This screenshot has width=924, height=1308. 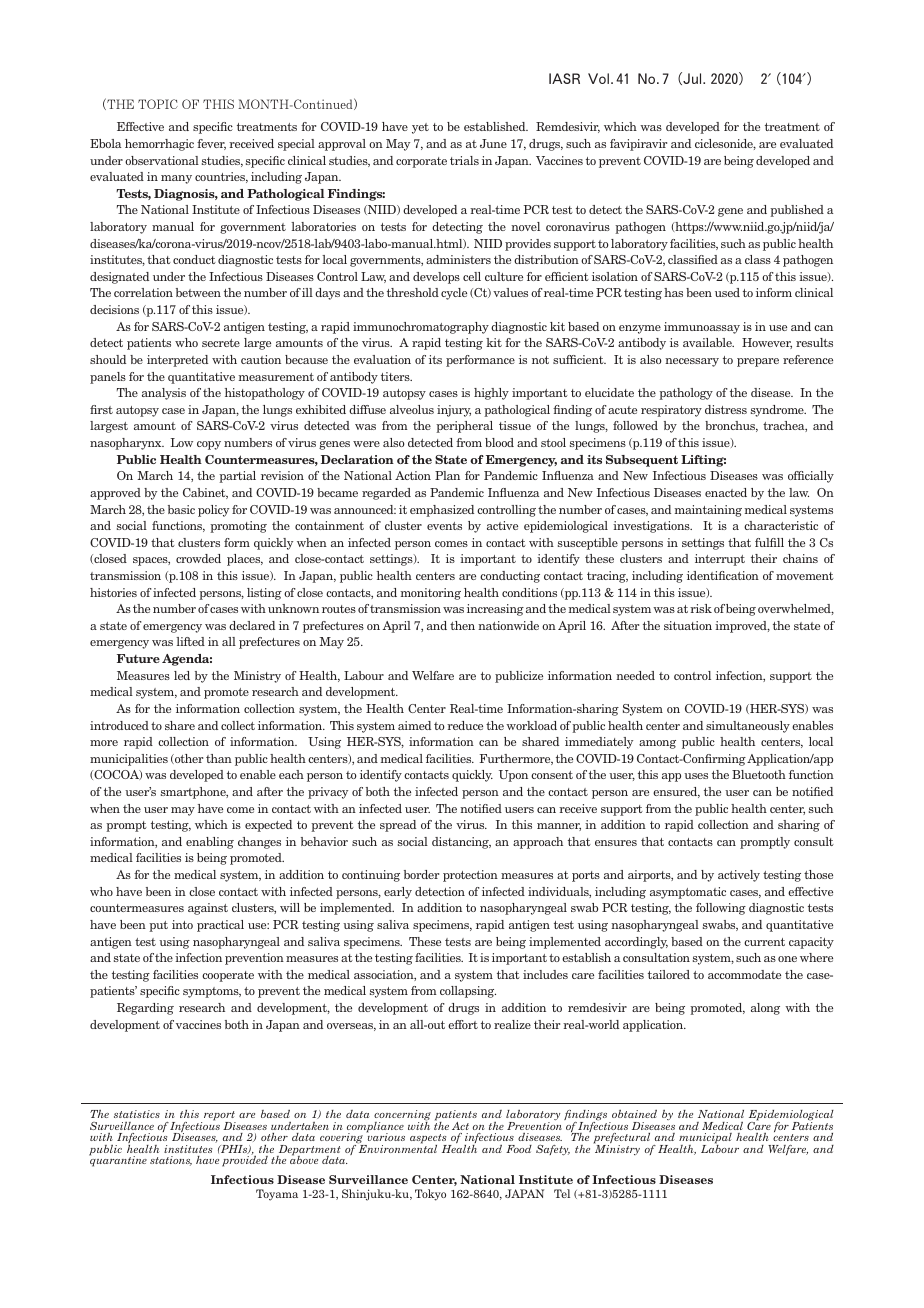 I want to click on cycle, so click(x=454, y=294).
